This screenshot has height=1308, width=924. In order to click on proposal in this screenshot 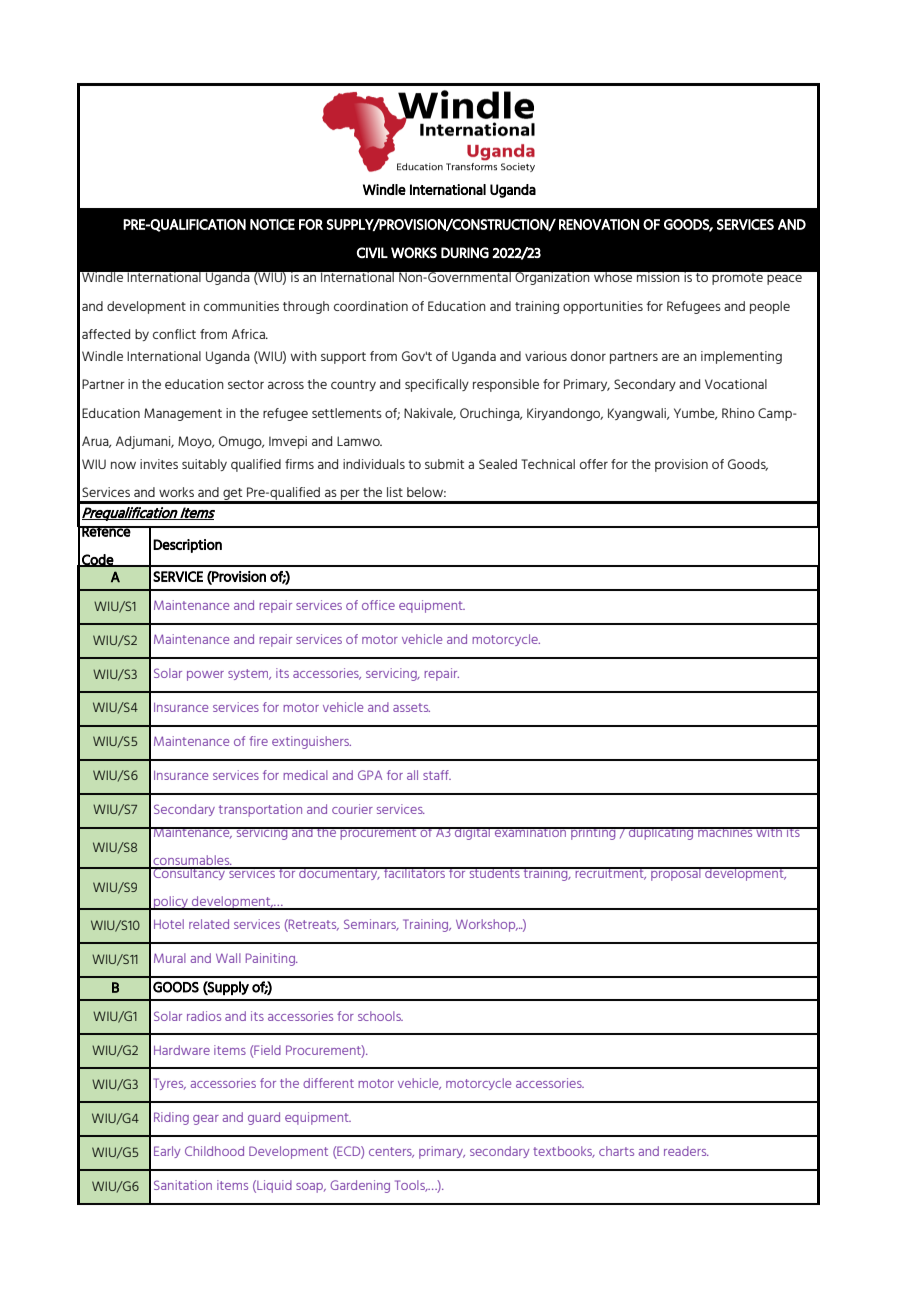, I will do `click(676, 874)`.
